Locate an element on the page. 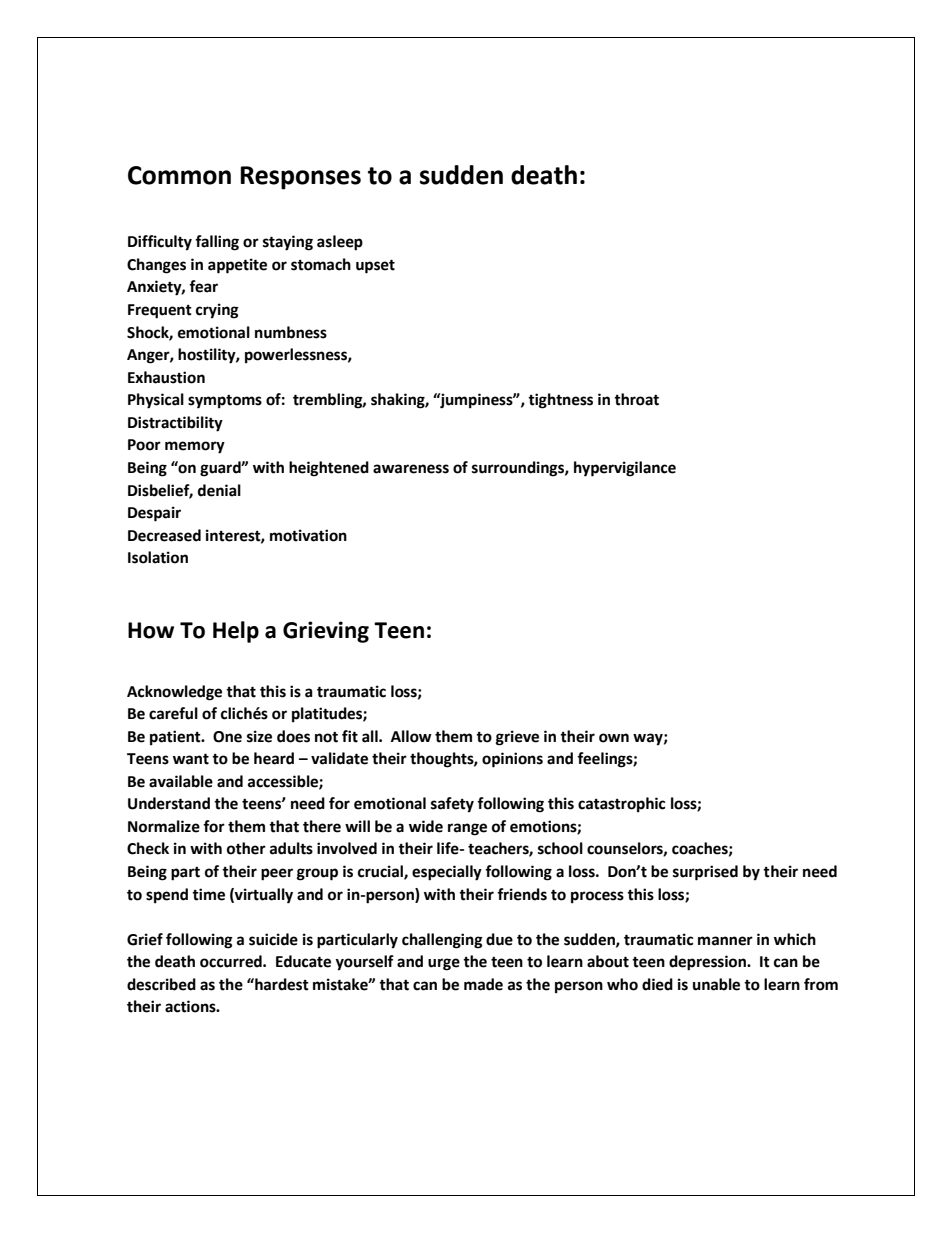 The image size is (952, 1233). Grieving is located at coordinates (326, 632).
